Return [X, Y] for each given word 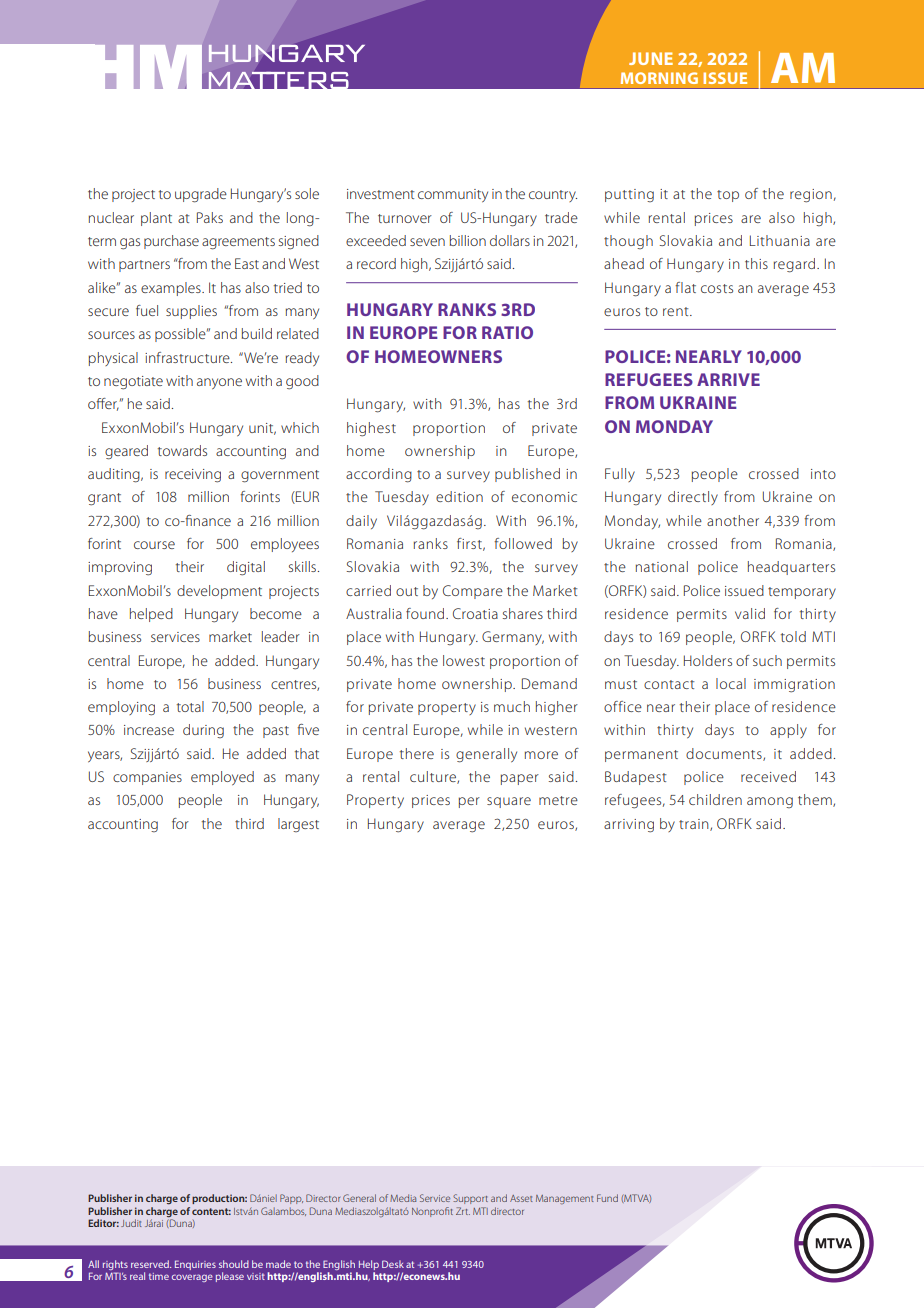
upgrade [201, 195]
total [190, 706]
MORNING [659, 78]
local [731, 683]
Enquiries [195, 1265]
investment [380, 194]
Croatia [475, 613]
